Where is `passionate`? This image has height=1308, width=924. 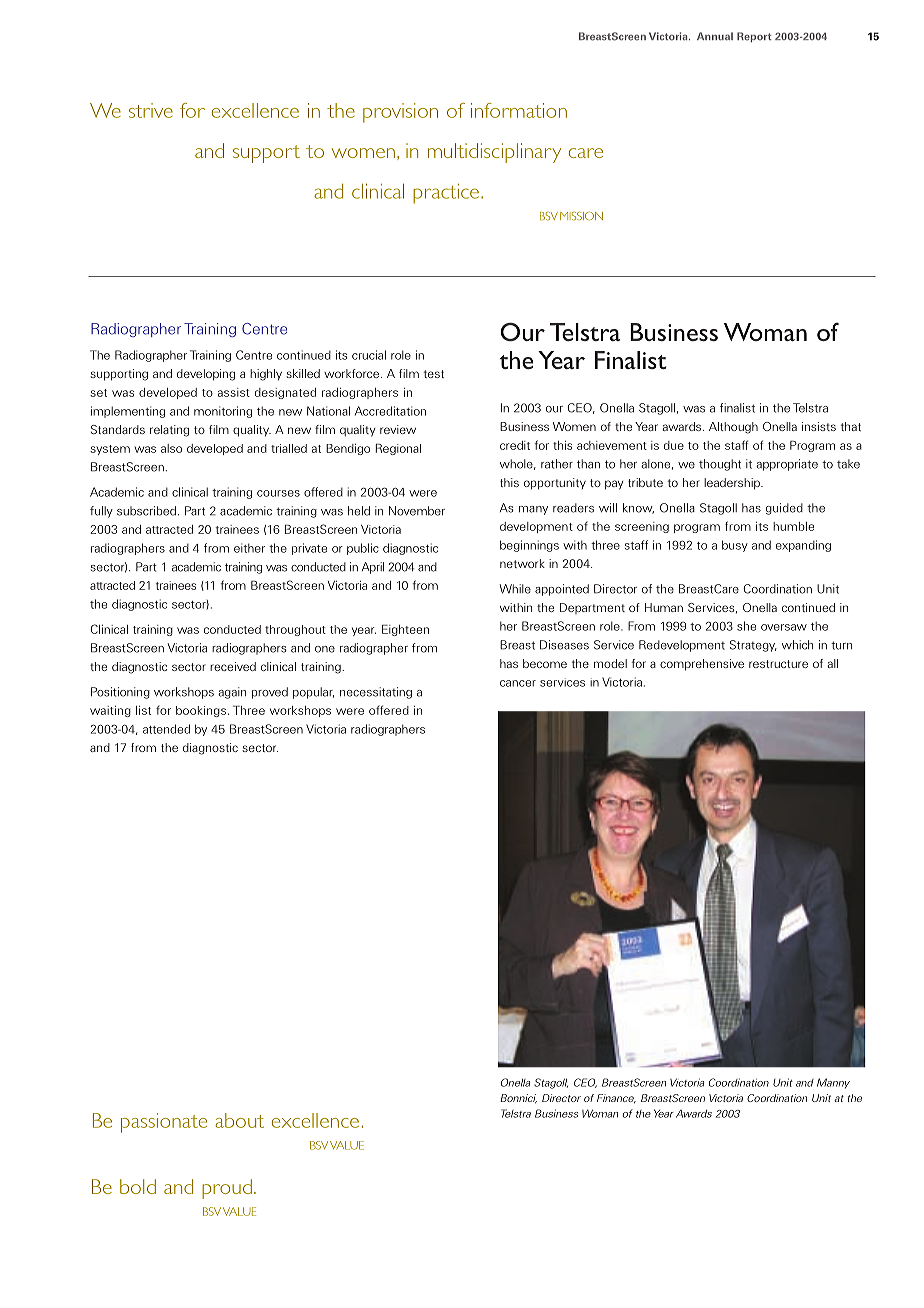 passionate is located at coordinates (164, 1123).
